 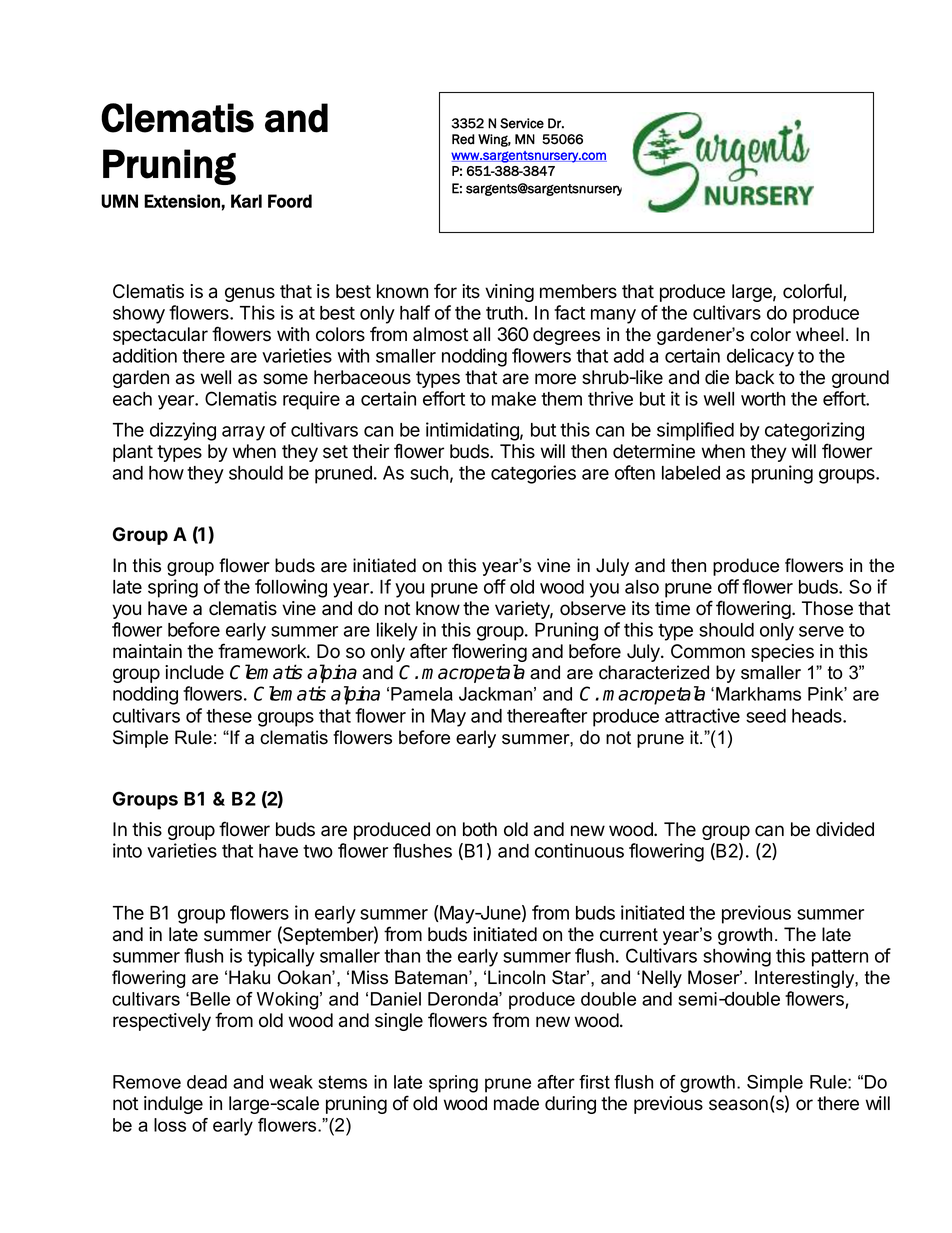 I want to click on both, so click(x=480, y=829).
